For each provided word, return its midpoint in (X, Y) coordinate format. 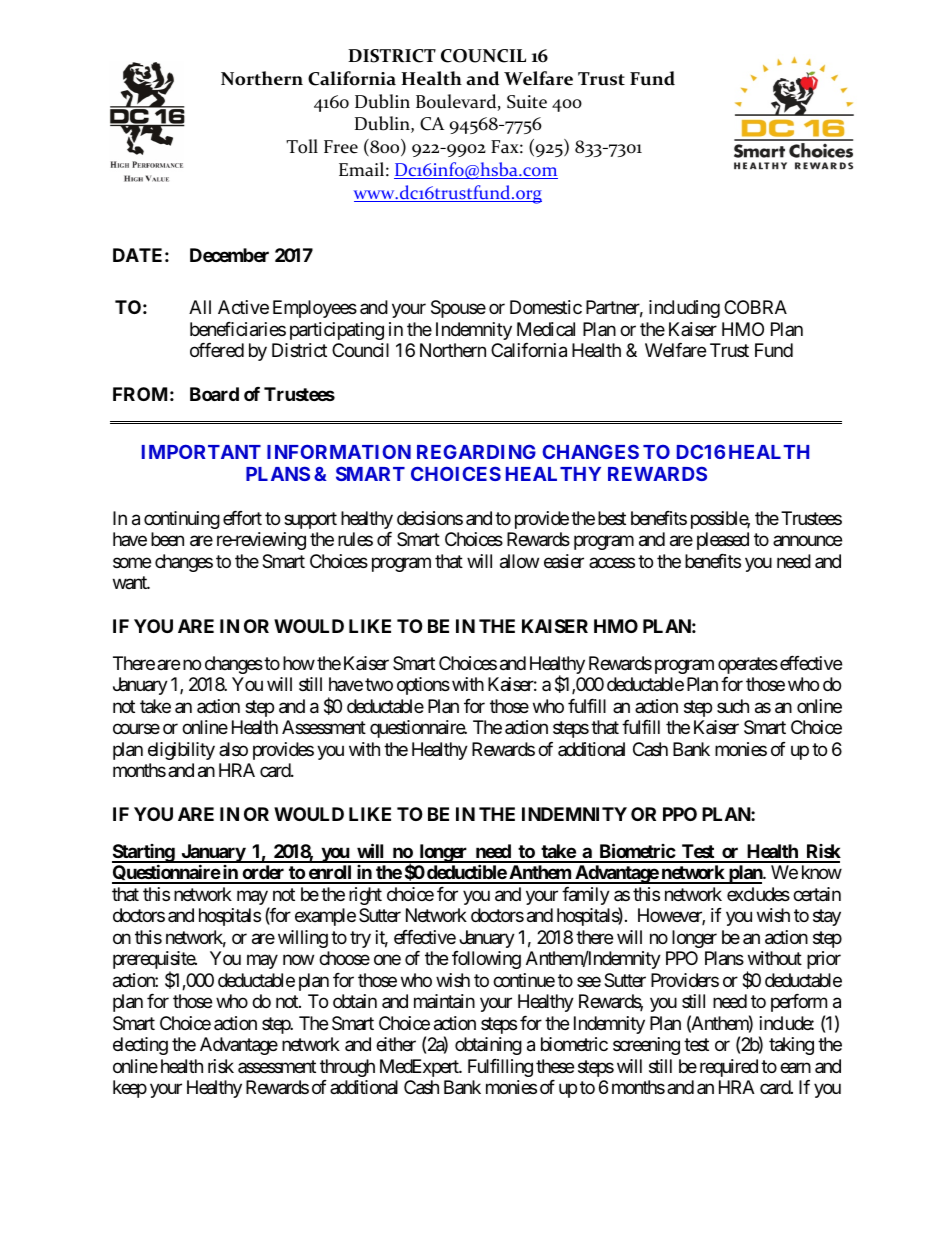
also (233, 749)
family (586, 896)
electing (140, 1046)
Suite (527, 102)
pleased (723, 541)
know (822, 872)
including (684, 309)
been (167, 539)
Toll (302, 146)
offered (217, 350)
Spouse (458, 309)
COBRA (755, 307)
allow (519, 561)
